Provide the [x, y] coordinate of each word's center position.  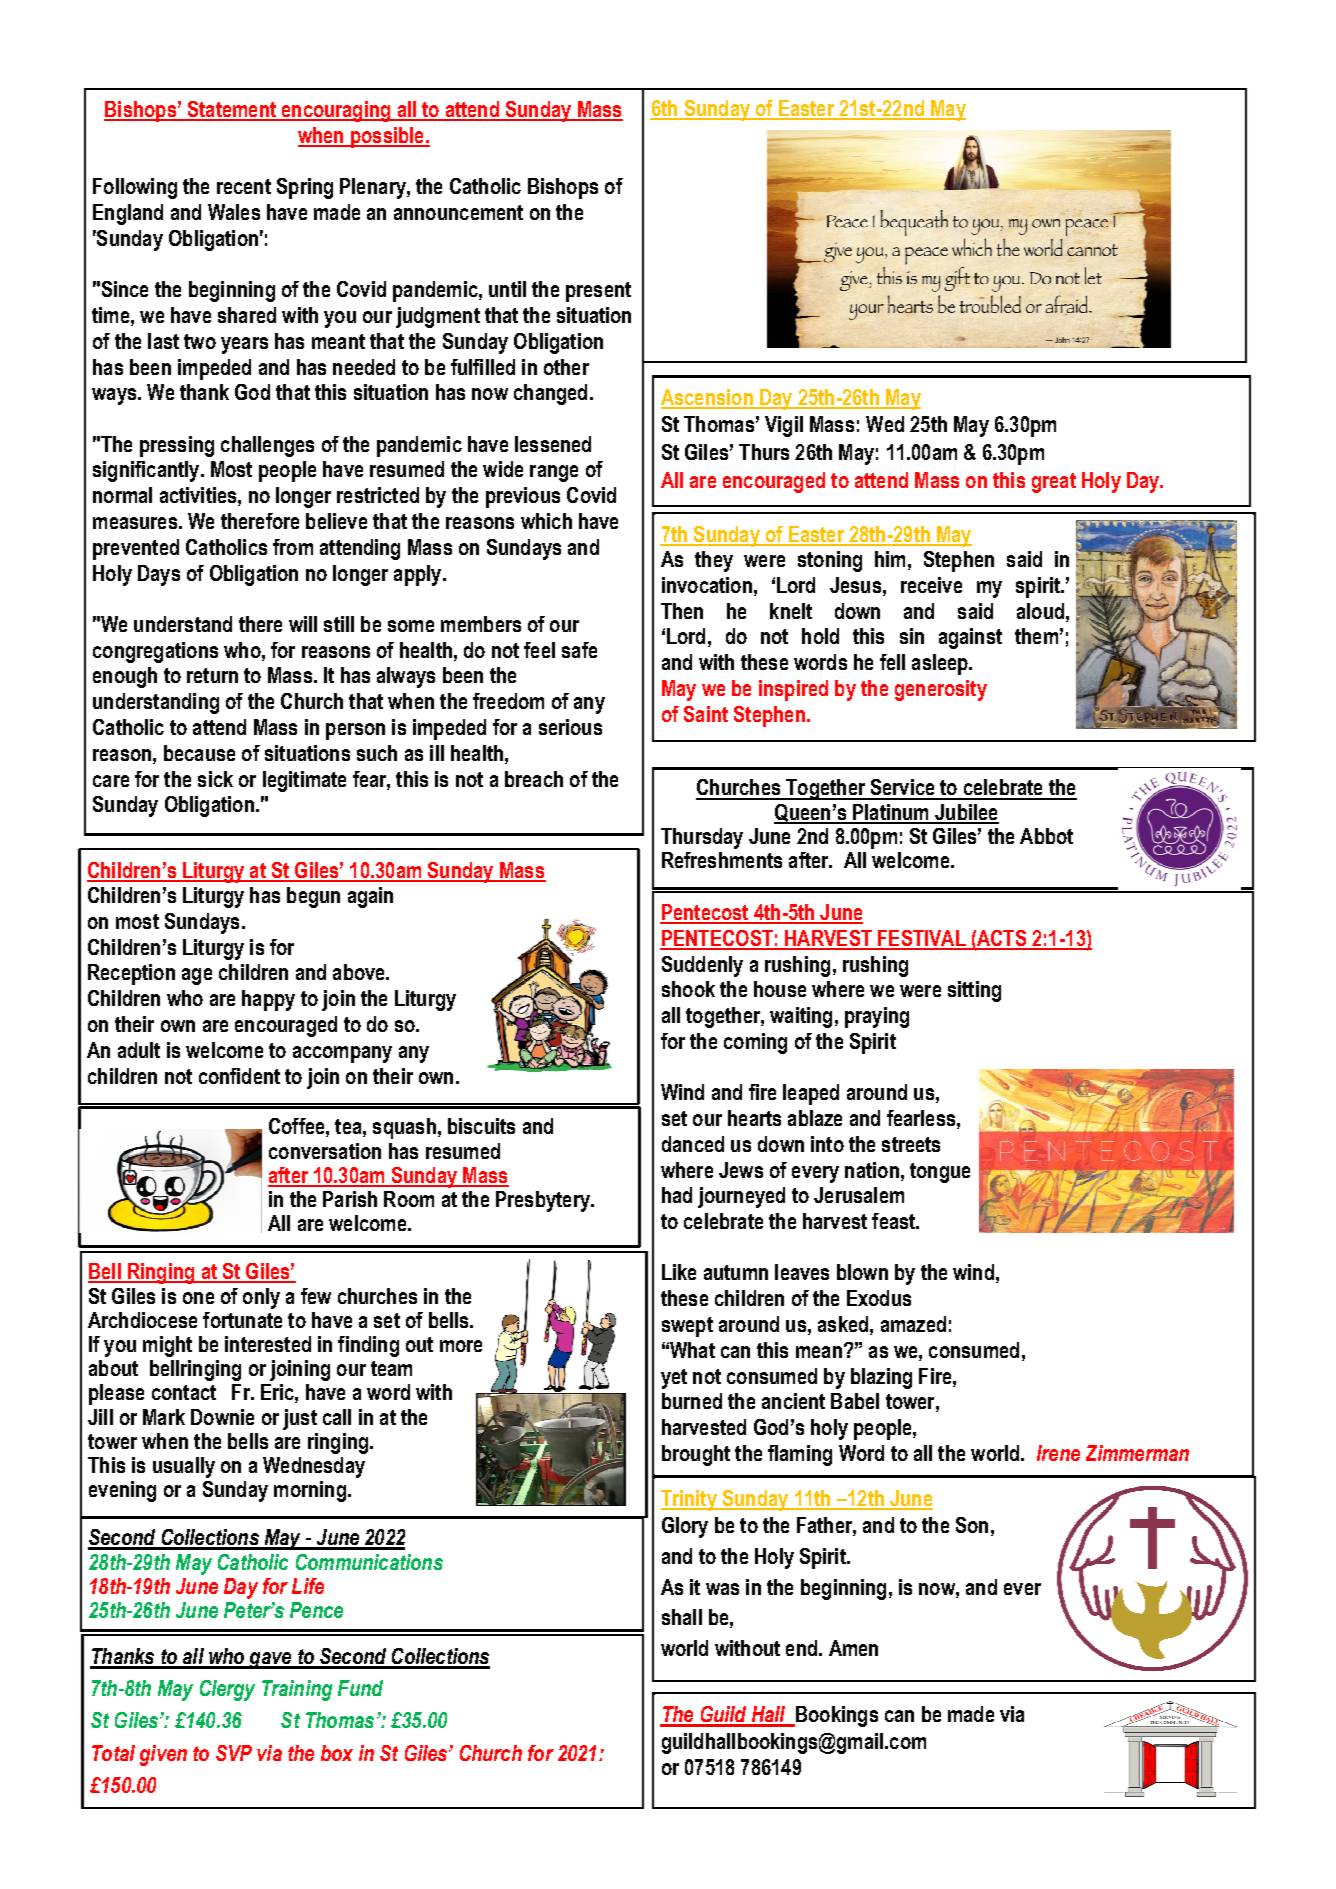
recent [244, 186]
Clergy [227, 1690]
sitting [974, 991]
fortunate [242, 1320]
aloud [1040, 611]
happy [268, 1000]
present [598, 292]
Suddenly [702, 966]
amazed [913, 1324]
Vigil [784, 426]
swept [687, 1327]
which [546, 521]
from [293, 547]
